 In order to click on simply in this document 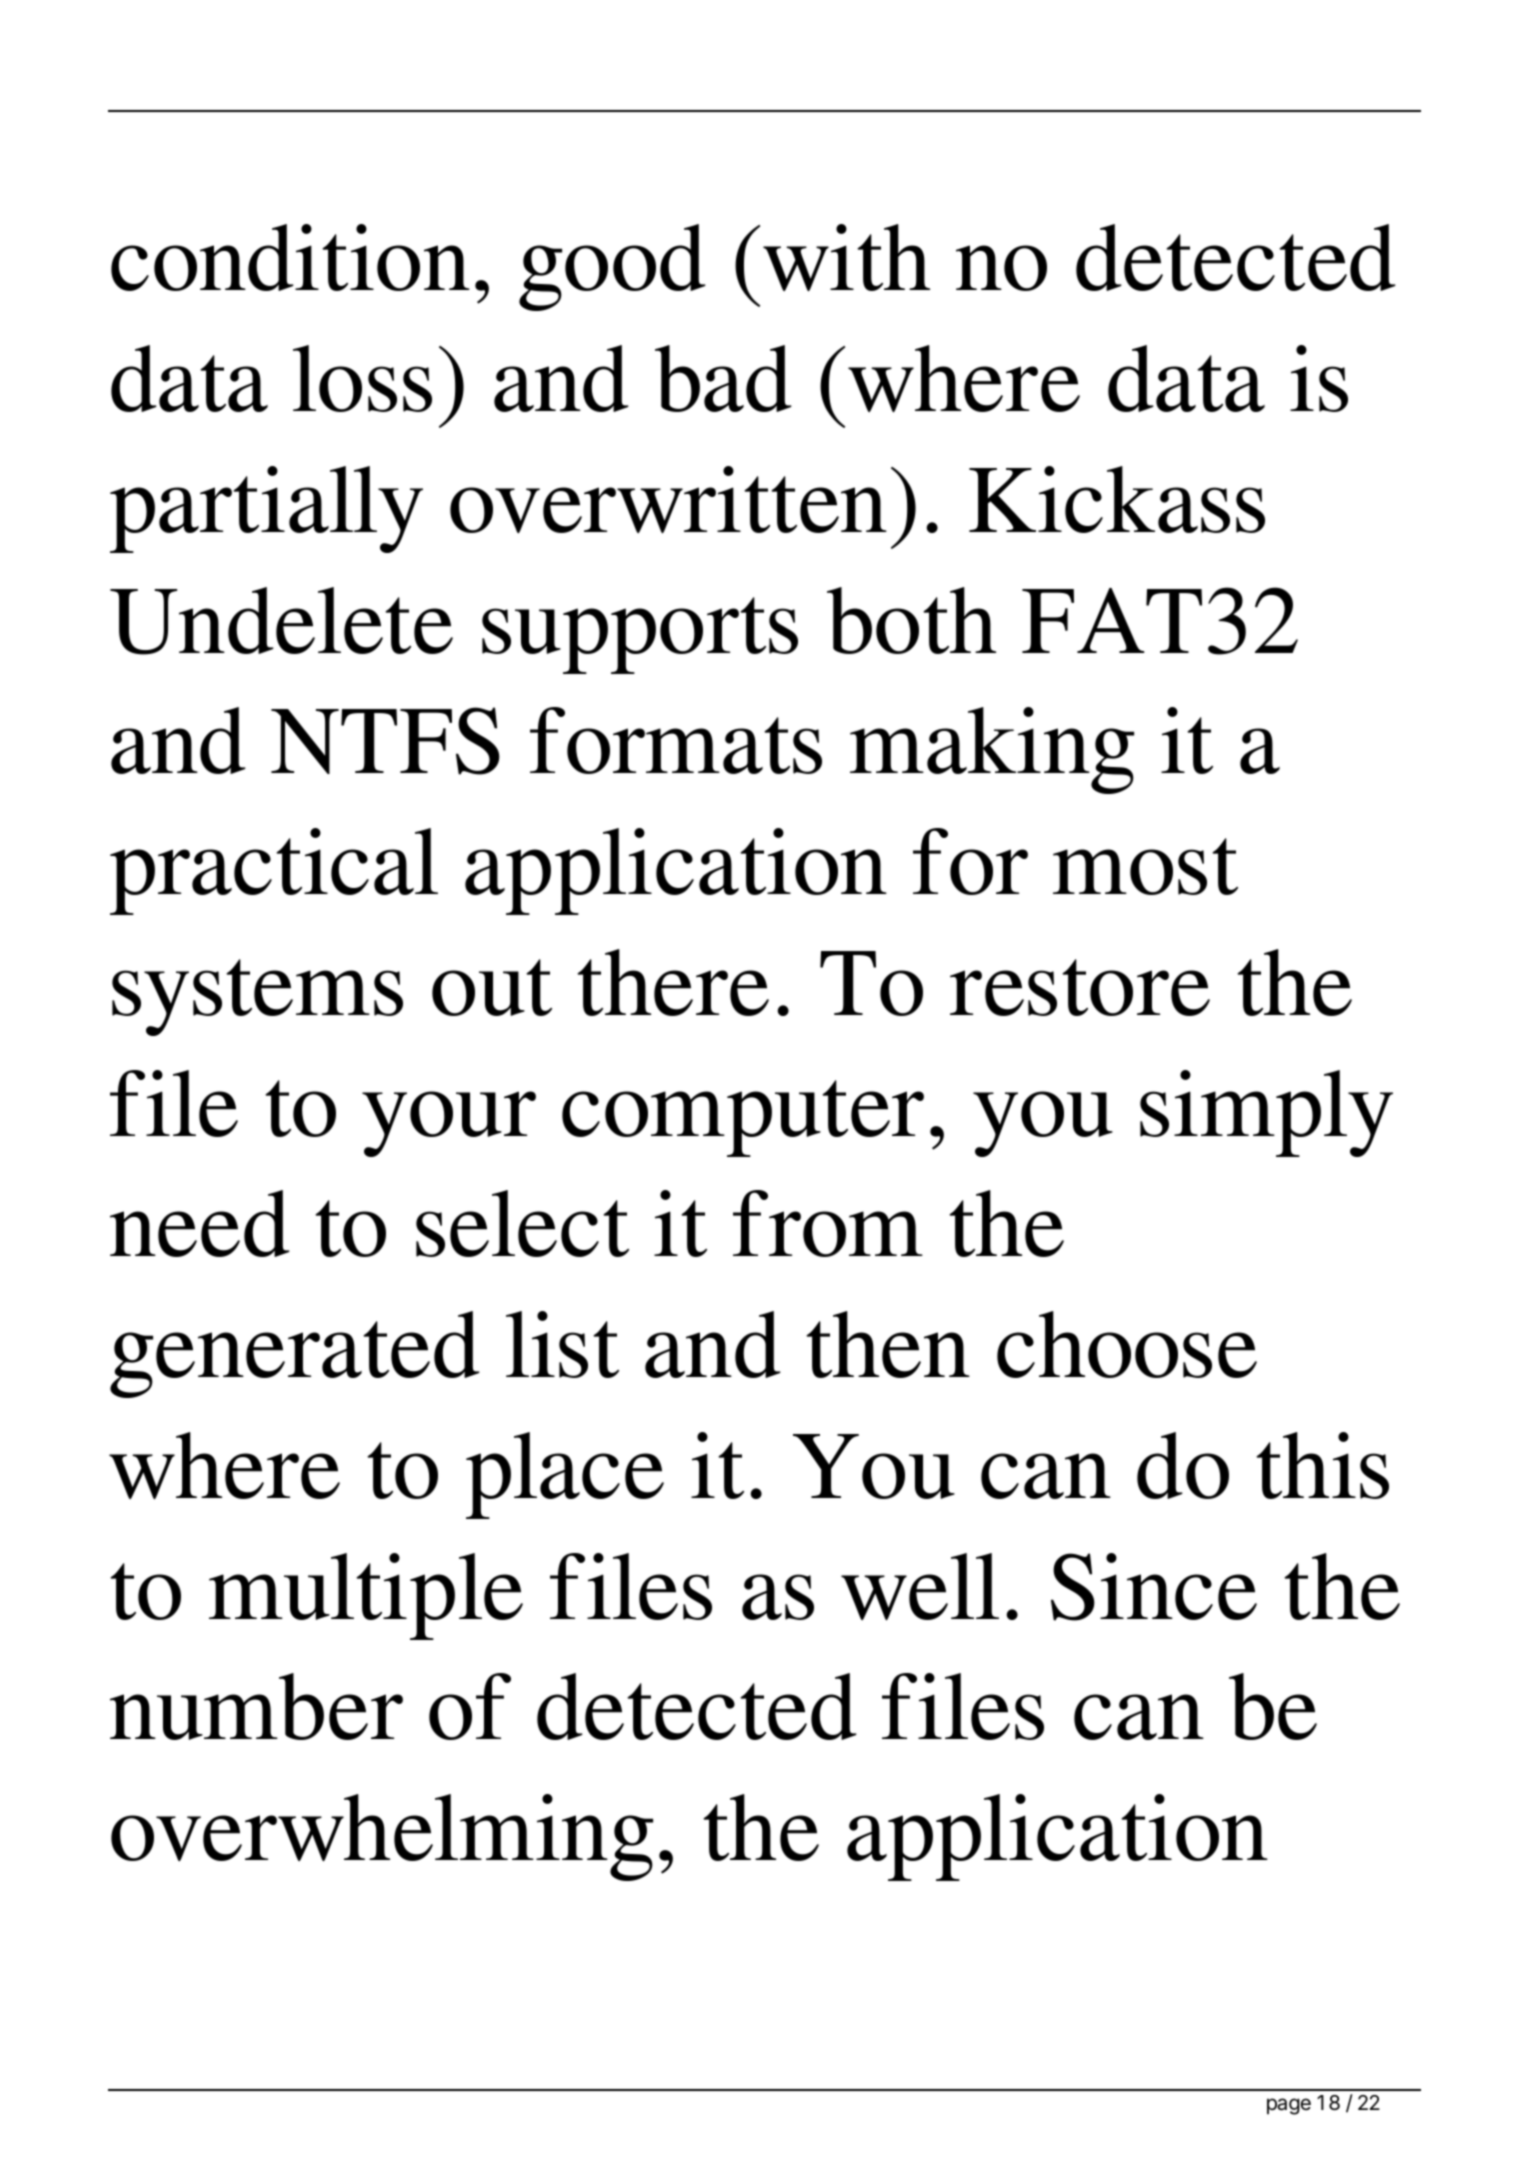, I will do `click(1266, 1113)`.
